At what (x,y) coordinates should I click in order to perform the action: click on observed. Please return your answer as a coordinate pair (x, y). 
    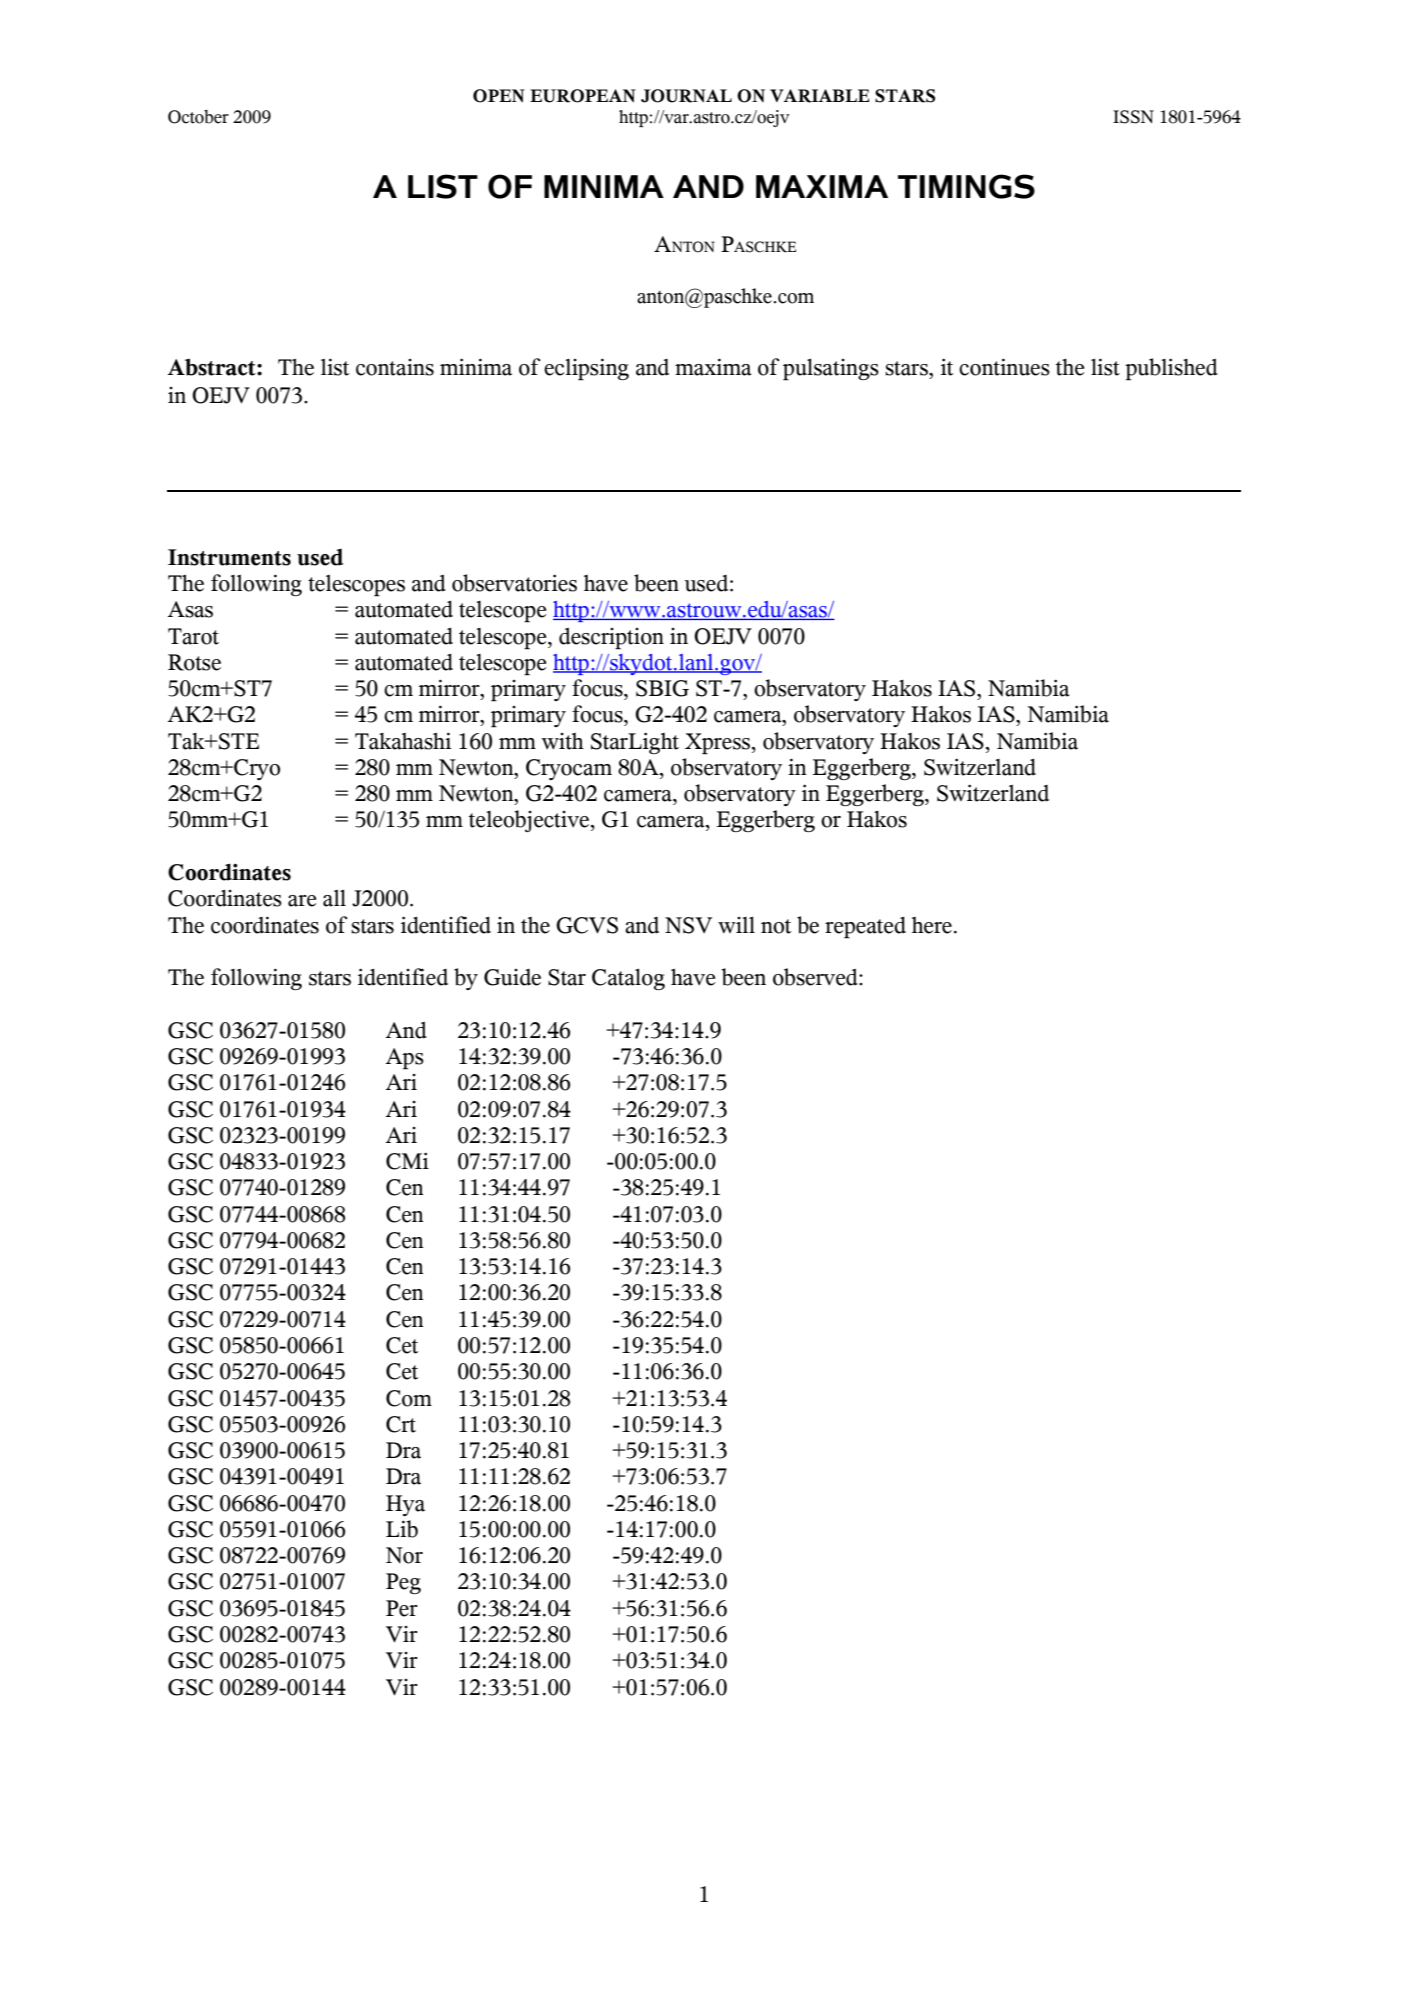
    Looking at the image, I should click on (816, 977).
